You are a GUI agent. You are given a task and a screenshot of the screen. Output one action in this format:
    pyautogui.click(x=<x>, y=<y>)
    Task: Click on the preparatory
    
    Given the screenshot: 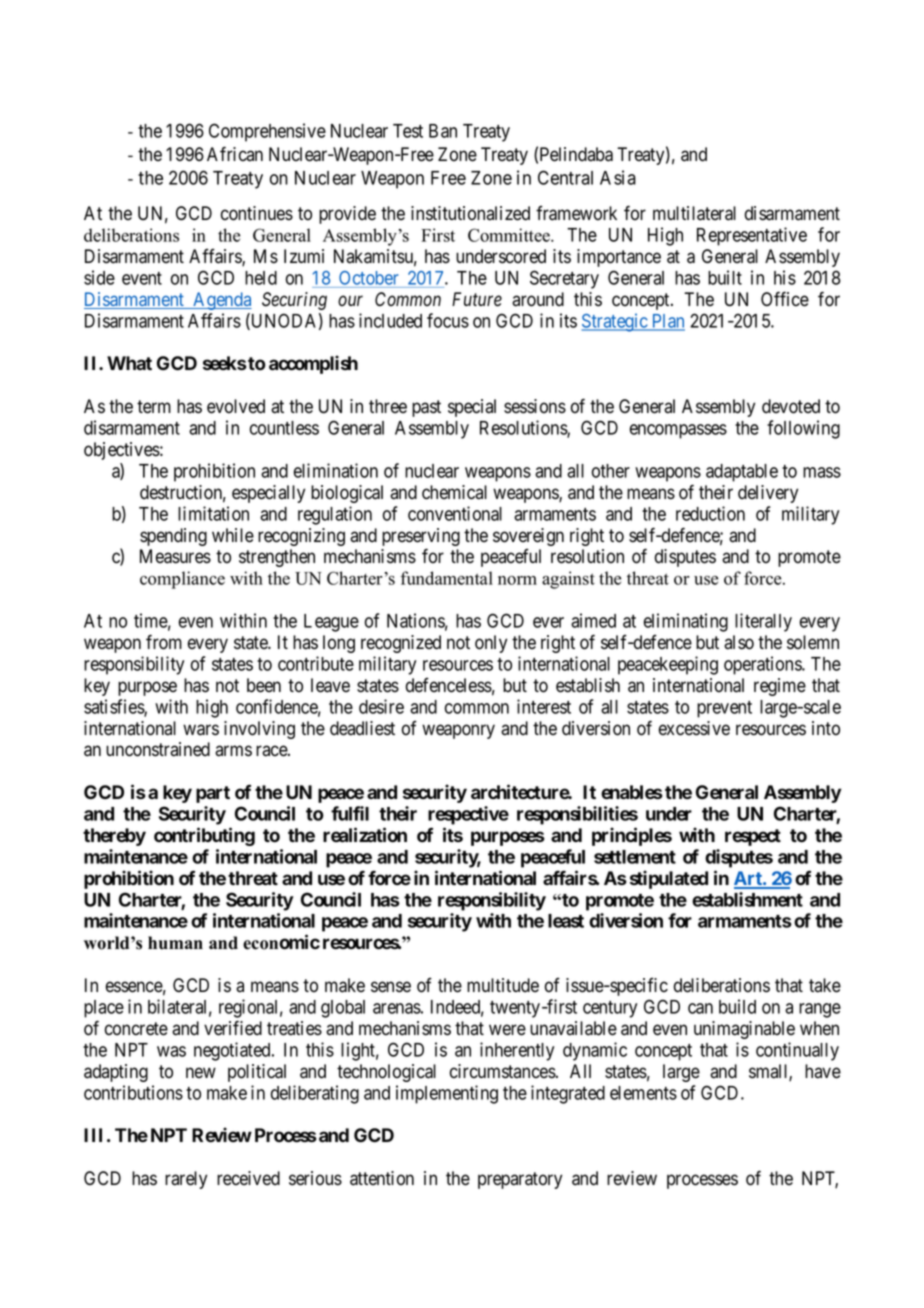 What is the action you would take?
    pyautogui.click(x=520, y=1180)
